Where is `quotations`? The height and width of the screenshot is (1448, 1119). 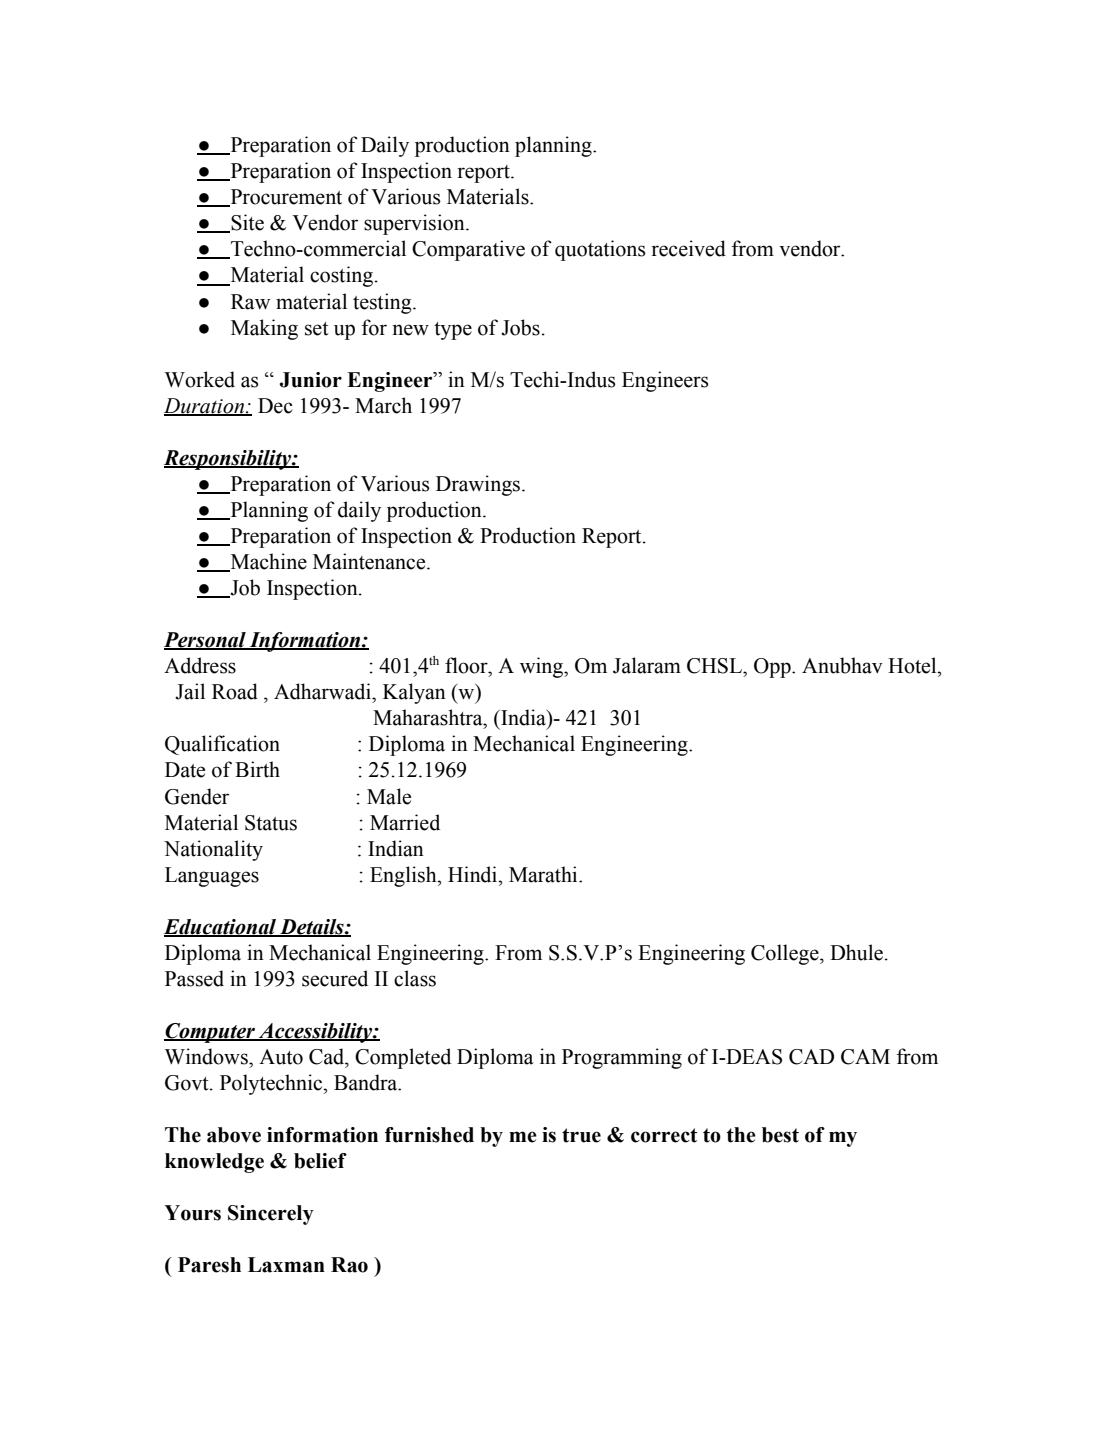
quotations is located at coordinates (600, 250).
